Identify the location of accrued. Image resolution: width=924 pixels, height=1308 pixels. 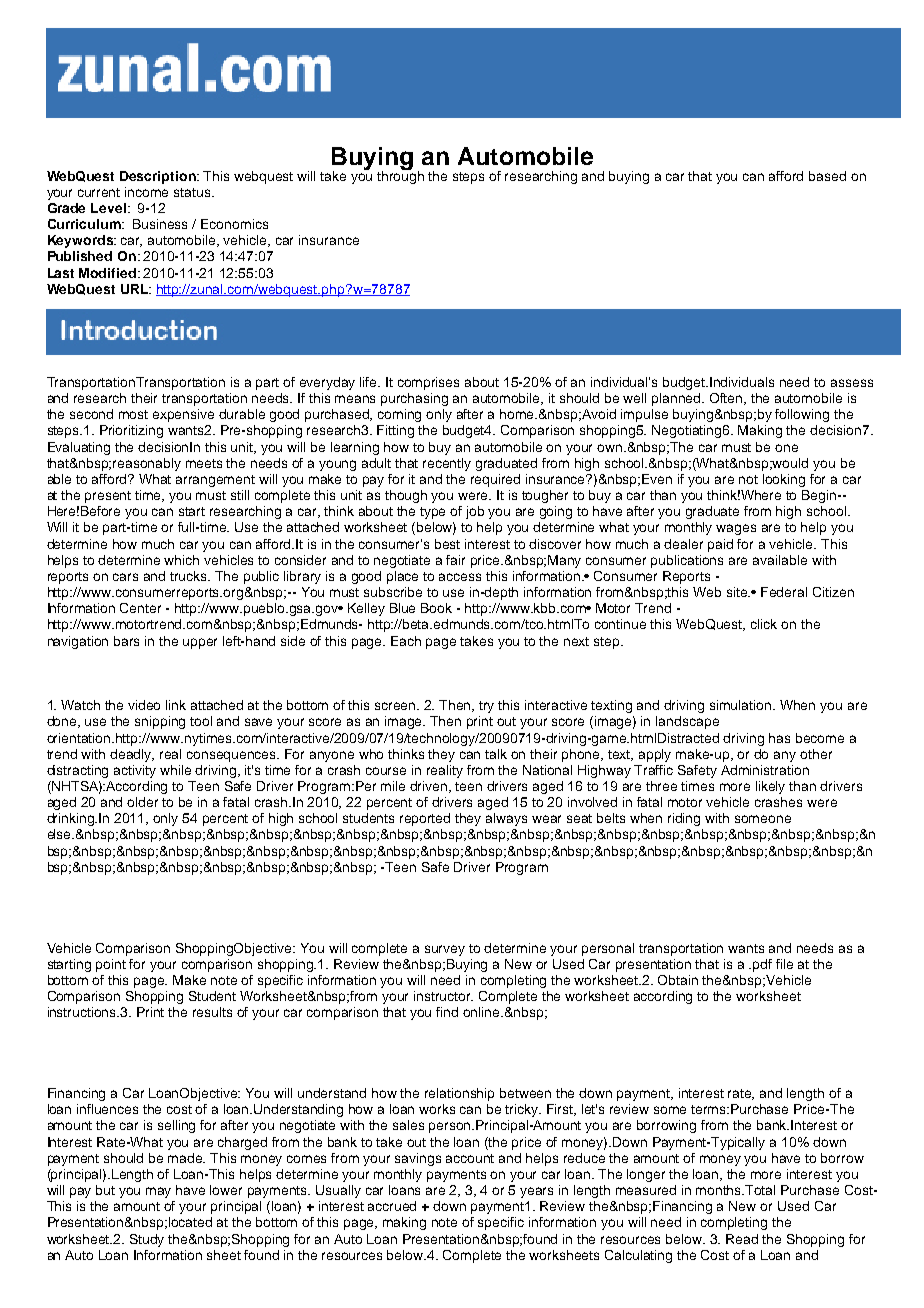
(392, 1206).
